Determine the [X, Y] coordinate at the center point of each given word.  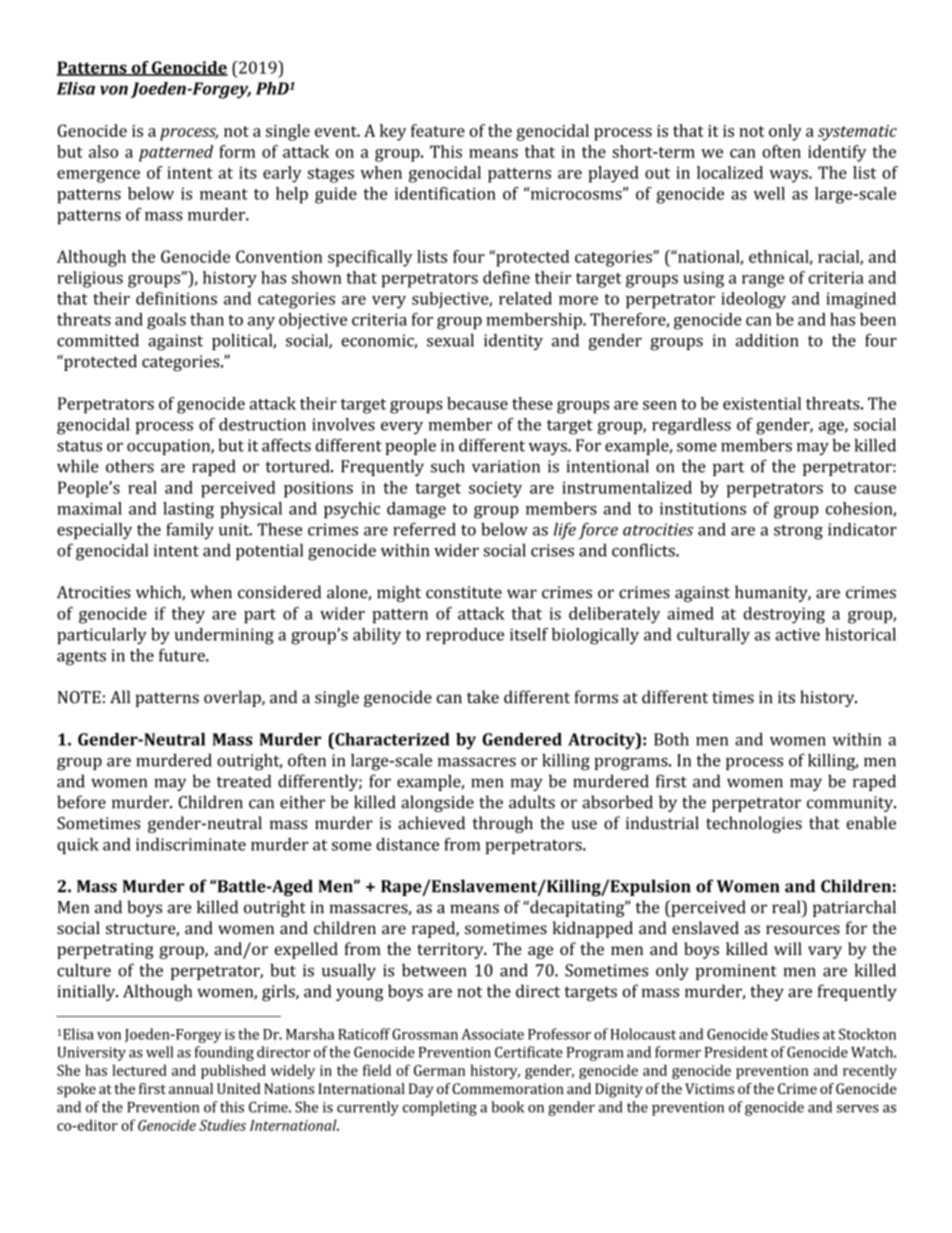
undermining [224, 636]
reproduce [465, 636]
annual [191, 1088]
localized [730, 172]
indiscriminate [191, 844]
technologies [754, 824]
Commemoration [508, 1088]
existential [762, 403]
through [502, 824]
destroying [784, 615]
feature [438, 130]
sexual [450, 340]
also [103, 151]
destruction [262, 424]
